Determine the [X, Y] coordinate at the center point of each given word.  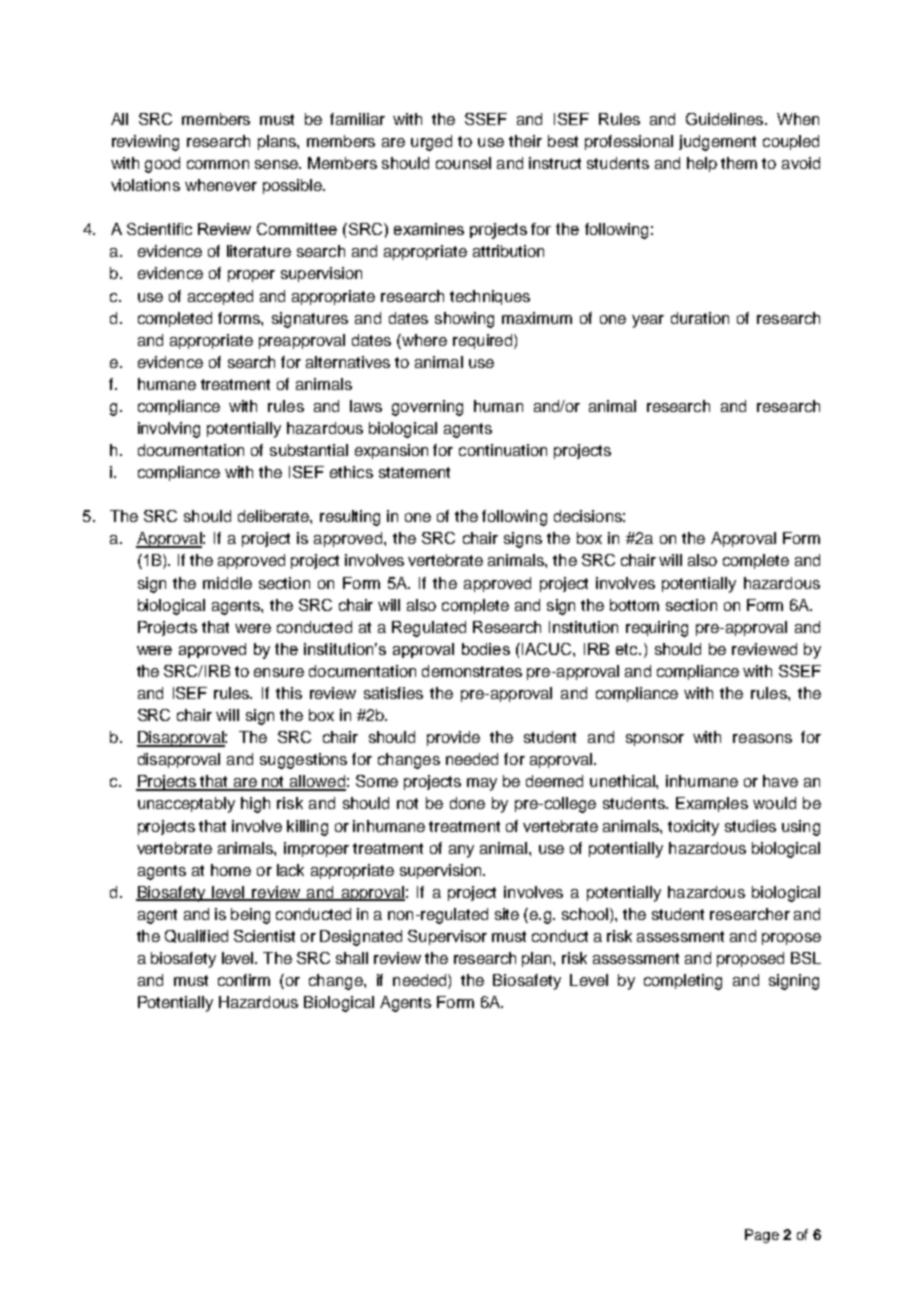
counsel [463, 163]
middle [227, 583]
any [461, 851]
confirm [244, 980]
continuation [503, 450]
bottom [634, 605]
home [231, 870]
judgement [717, 143]
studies [750, 826]
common [218, 164]
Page [762, 1236]
